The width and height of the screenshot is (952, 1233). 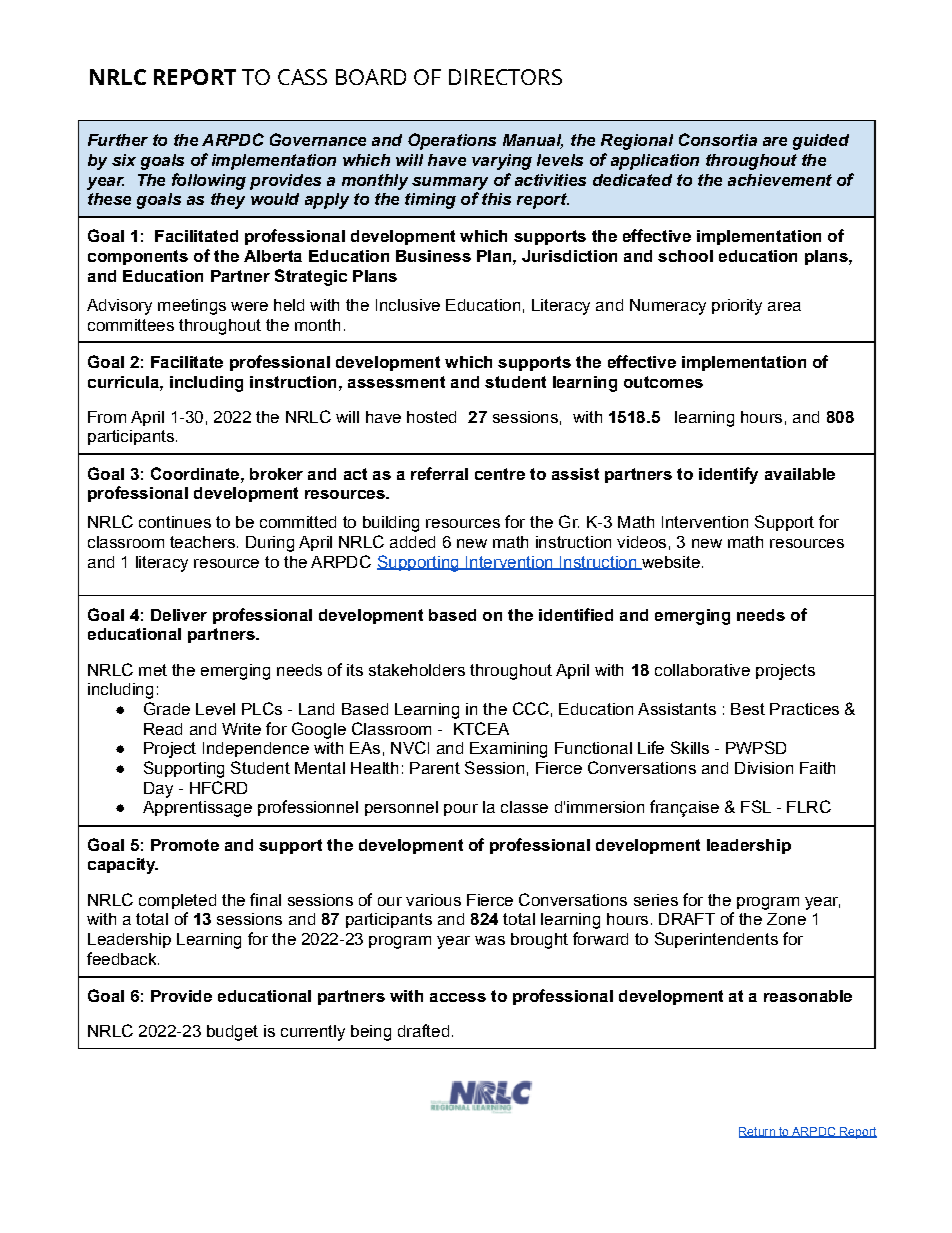 What do you see at coordinates (412, 542) in the screenshot?
I see `added` at bounding box center [412, 542].
